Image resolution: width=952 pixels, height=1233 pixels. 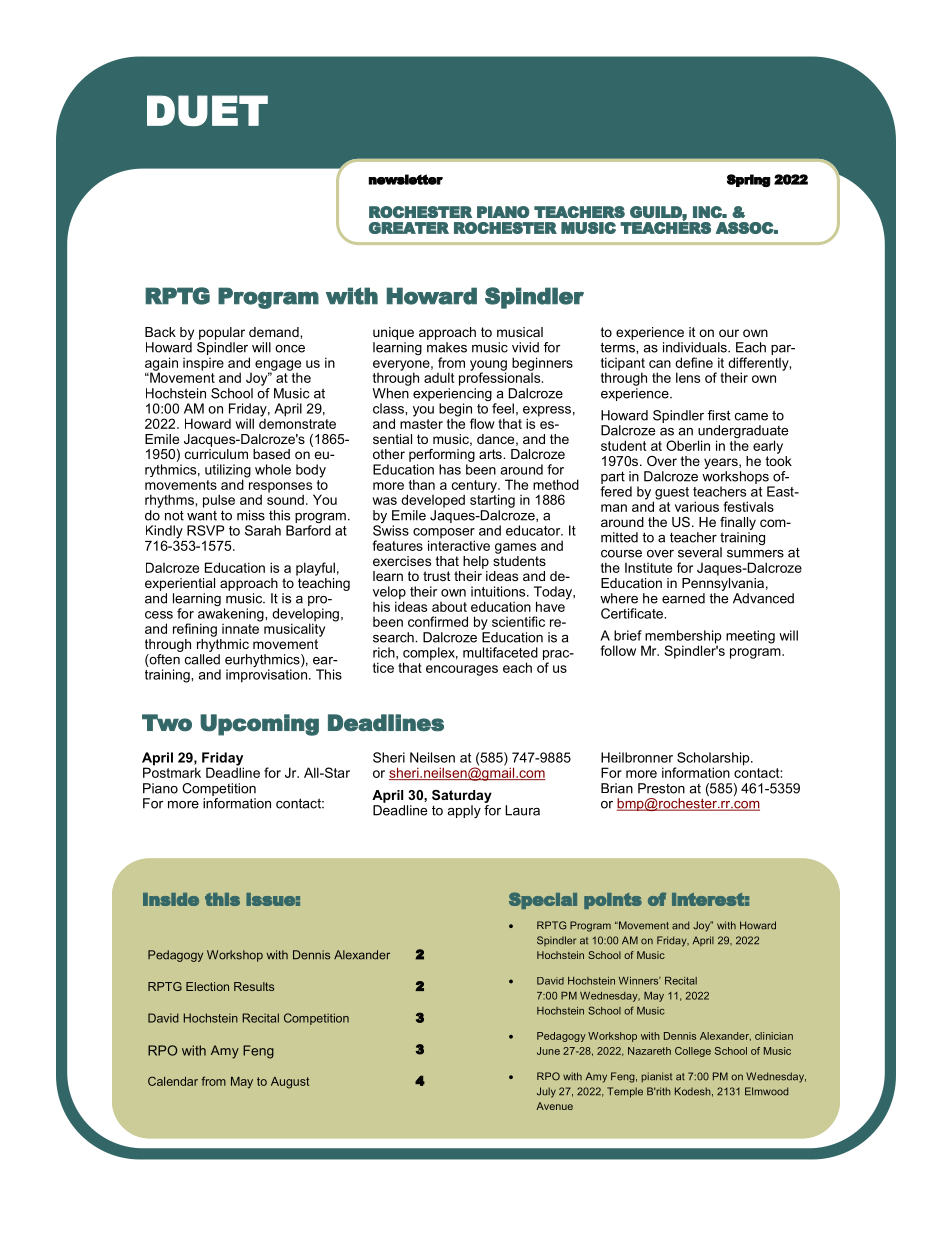 I want to click on Upcoming, so click(x=259, y=725).
